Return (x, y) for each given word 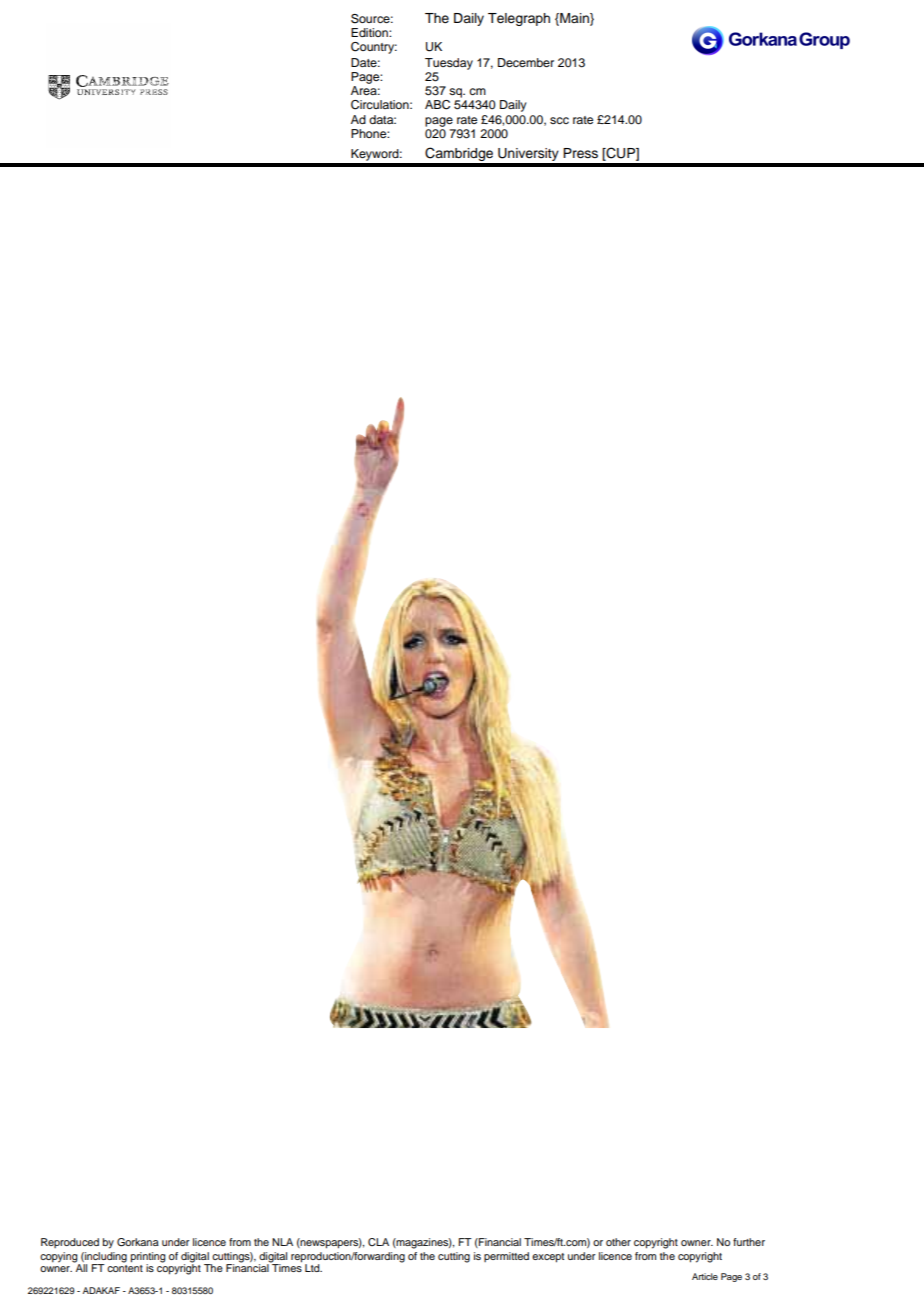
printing (148, 1258)
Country (374, 48)
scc (559, 120)
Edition (370, 32)
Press (580, 153)
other (618, 1242)
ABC (437, 105)
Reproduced (70, 1243)
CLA (378, 1242)
